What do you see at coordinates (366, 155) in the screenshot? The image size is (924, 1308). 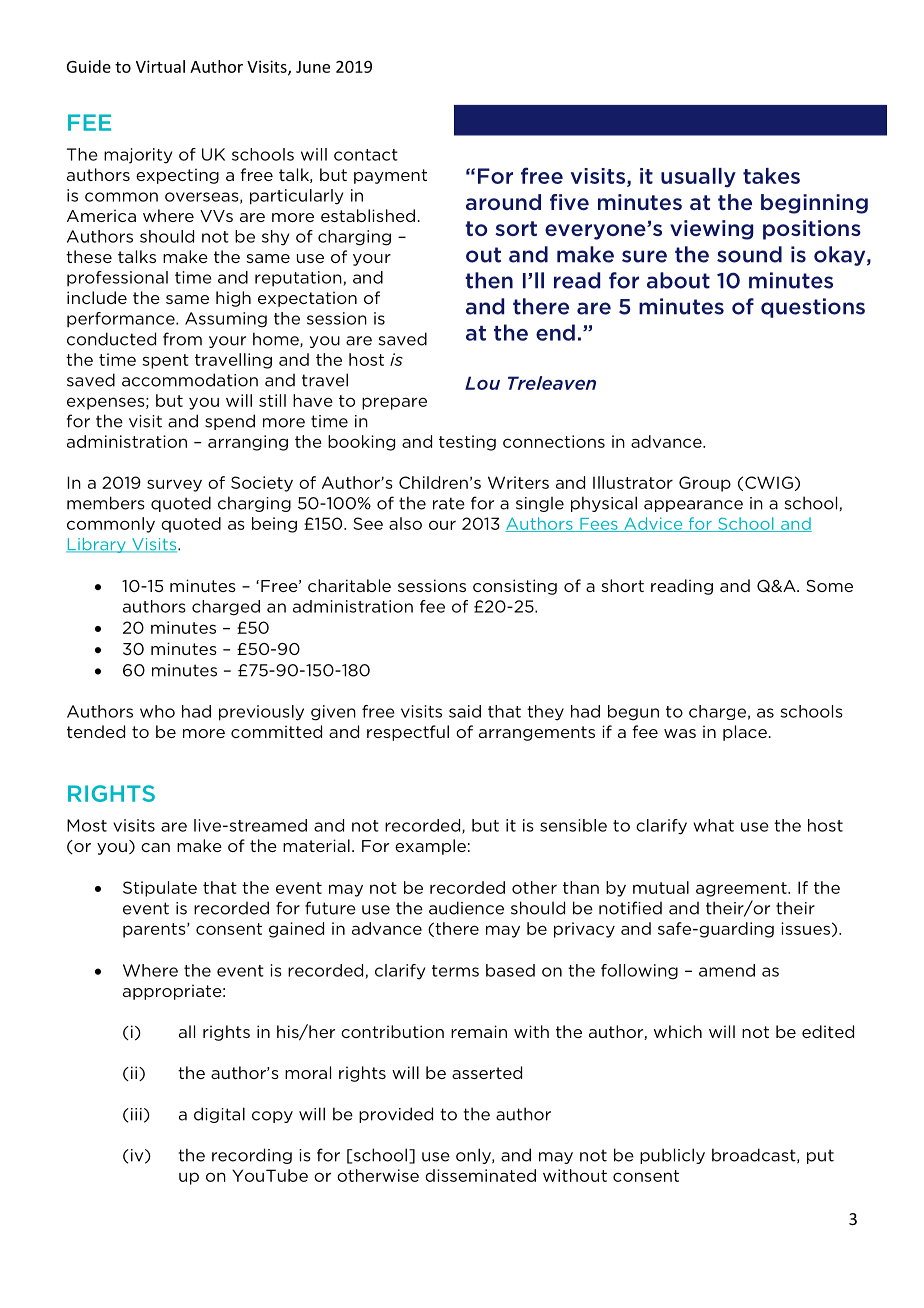 I see `contact` at bounding box center [366, 155].
